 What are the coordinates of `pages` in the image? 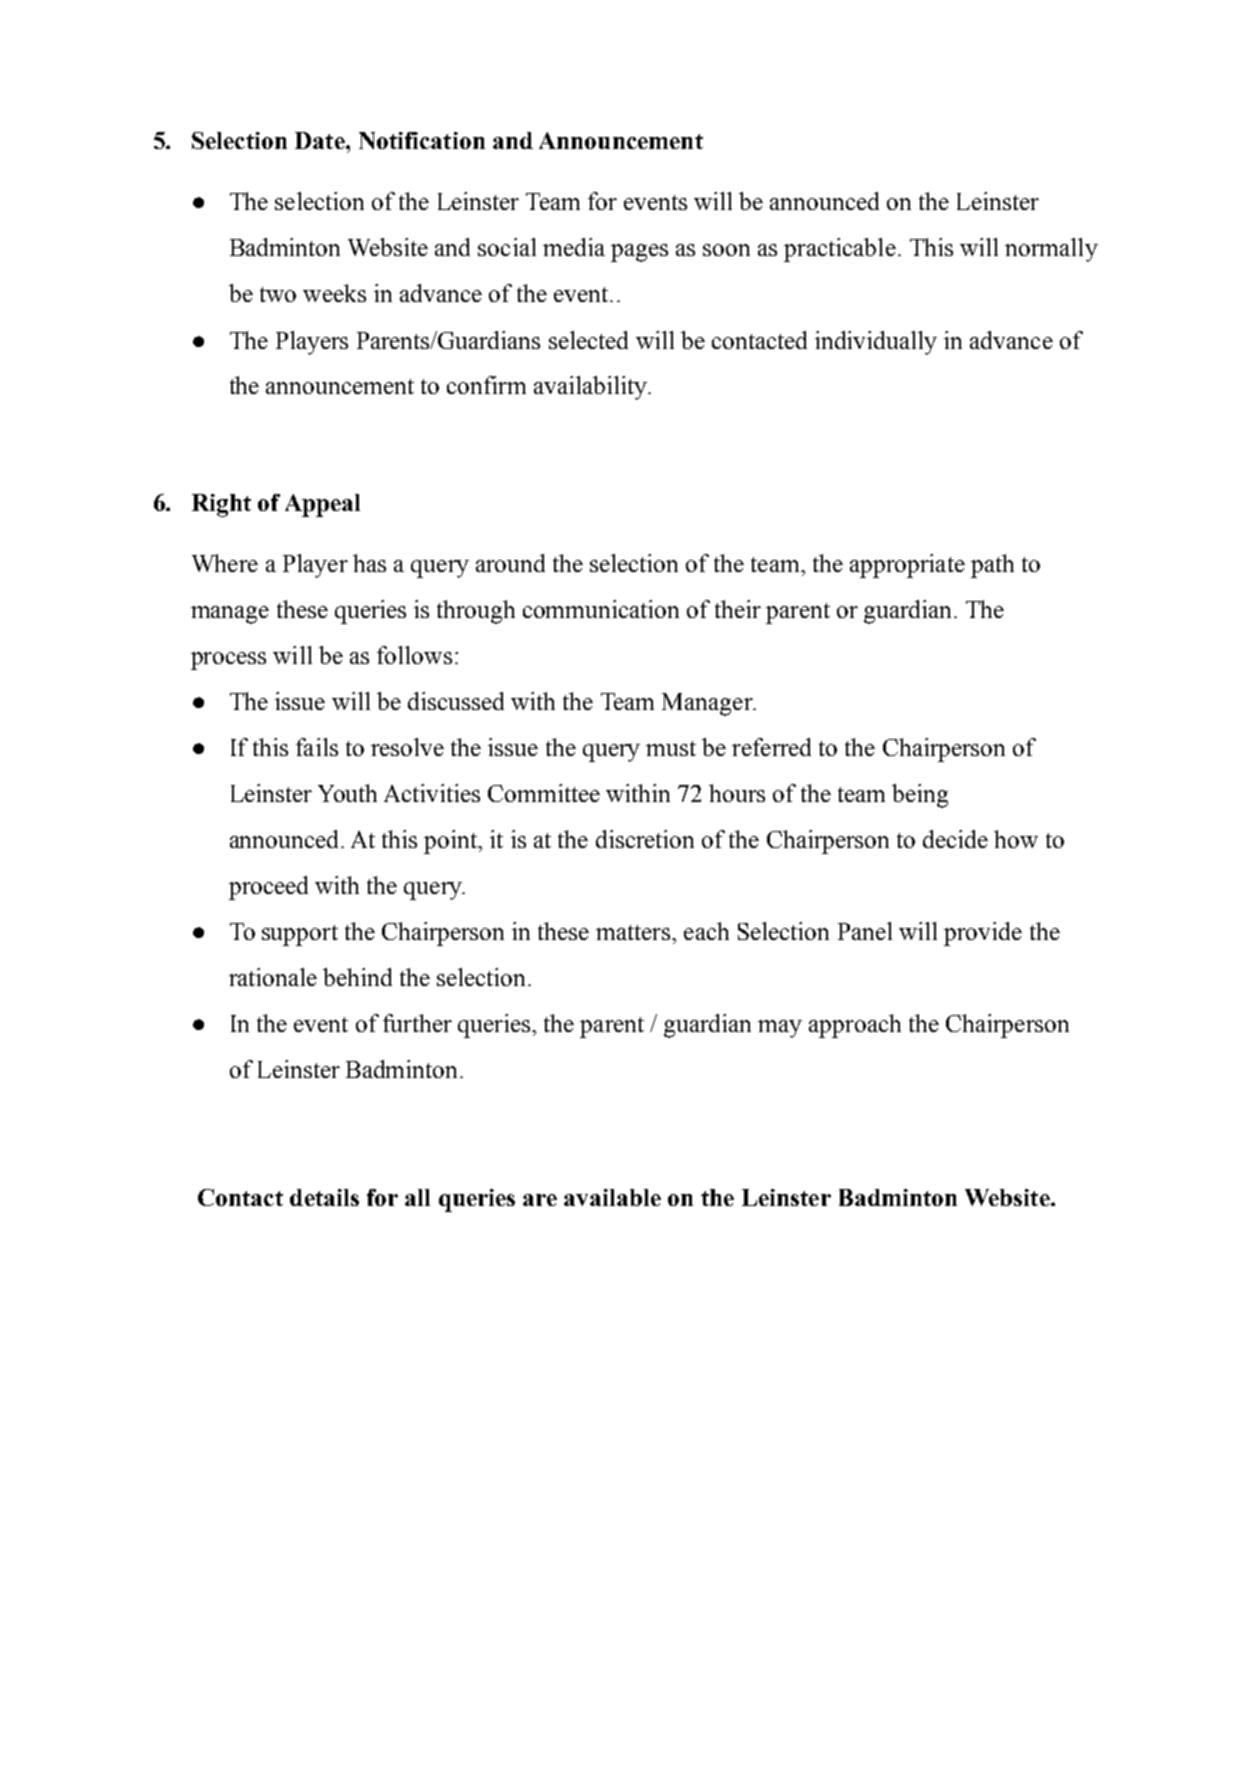 It's located at (639, 253).
